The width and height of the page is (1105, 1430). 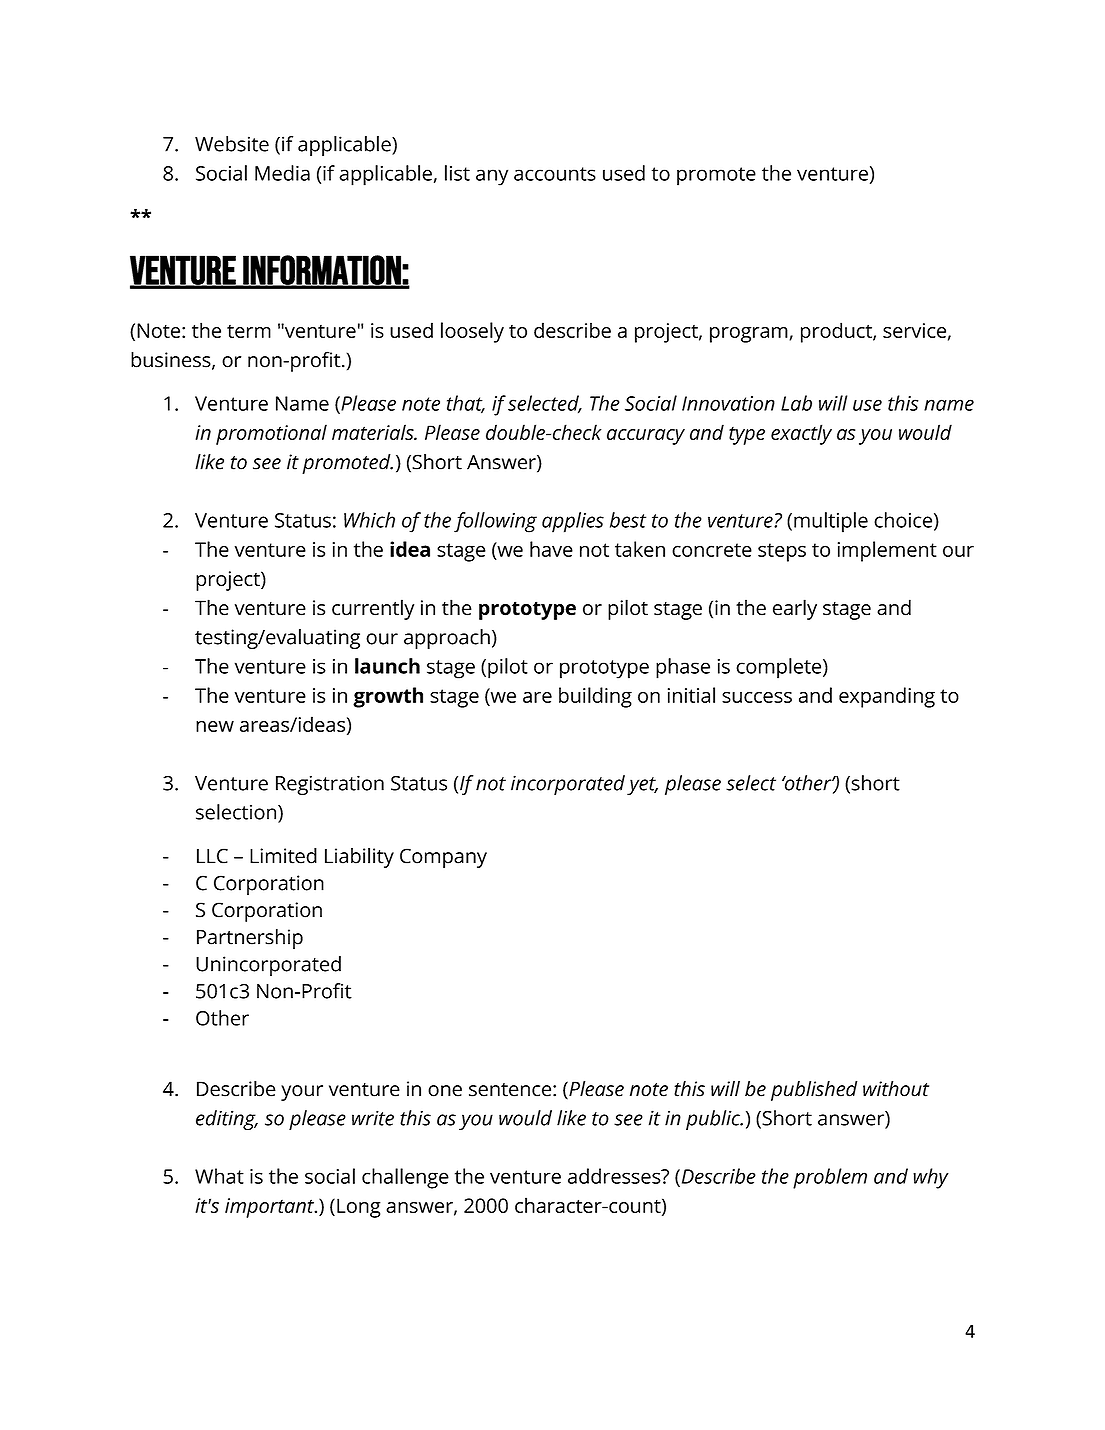 What do you see at coordinates (887, 697) in the page?
I see `expanding` at bounding box center [887, 697].
